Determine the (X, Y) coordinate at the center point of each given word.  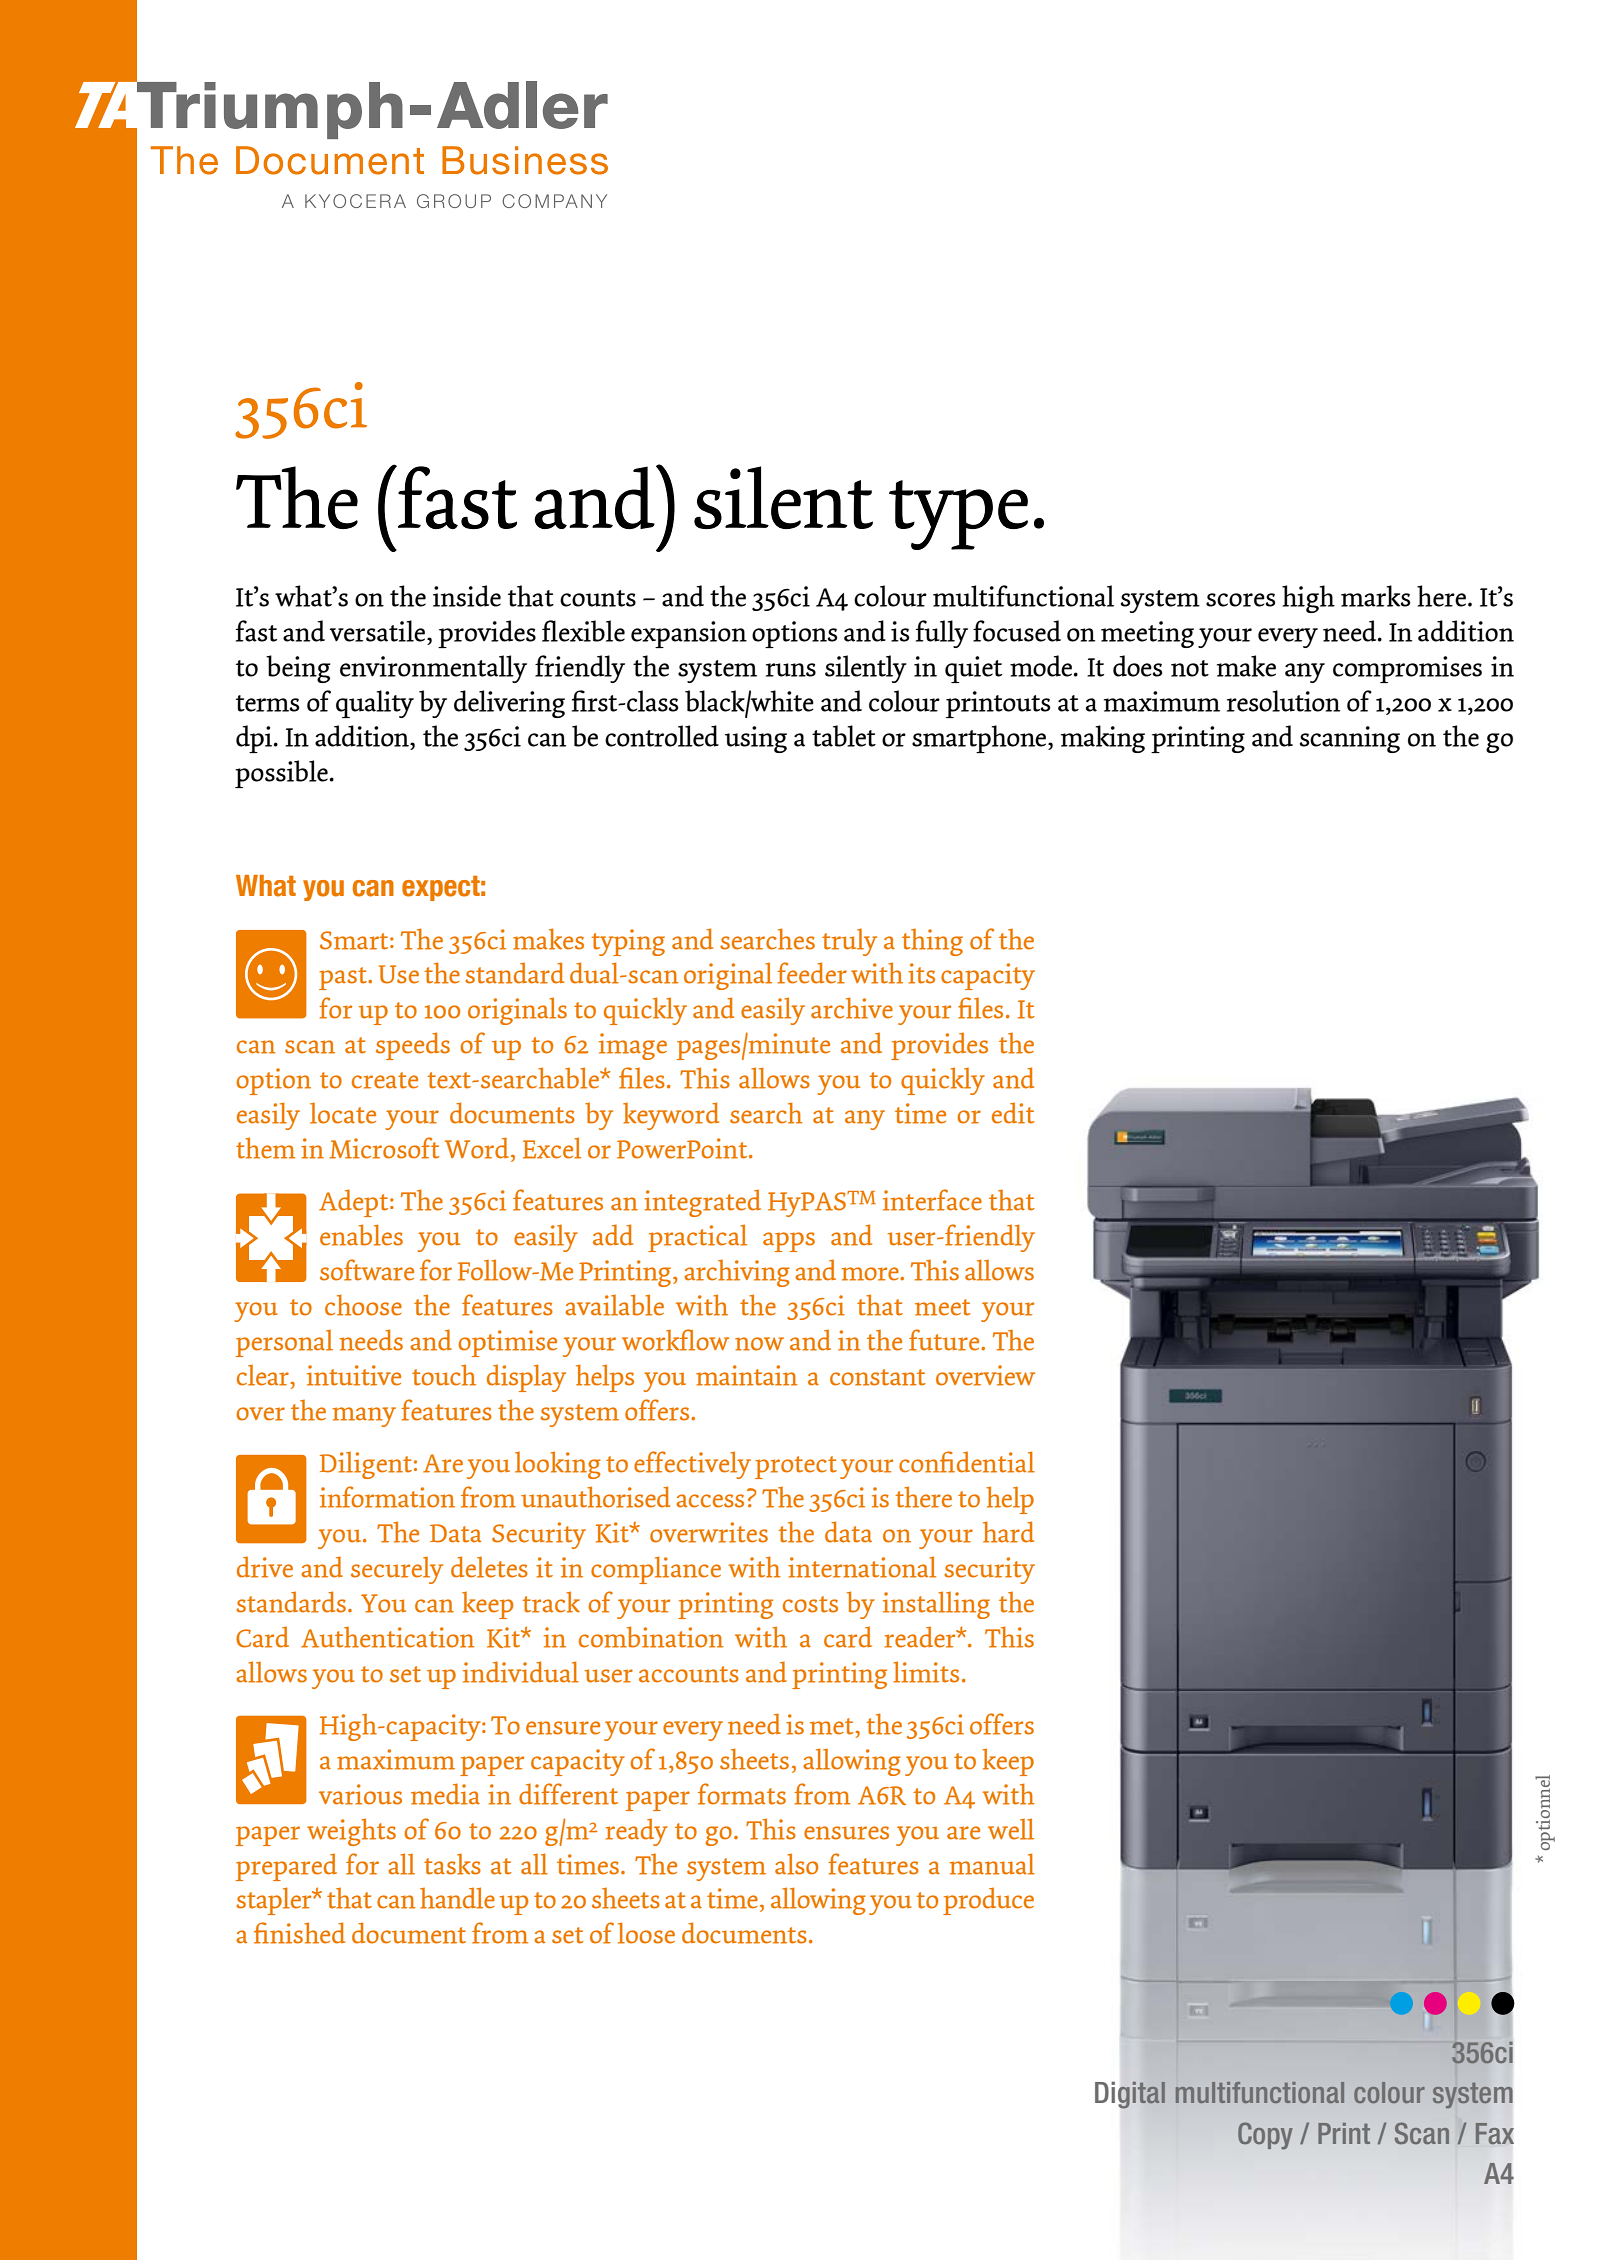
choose (363, 1305)
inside (467, 596)
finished (299, 1933)
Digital (1130, 2095)
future (945, 1340)
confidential (967, 1462)
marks (1375, 596)
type (958, 515)
